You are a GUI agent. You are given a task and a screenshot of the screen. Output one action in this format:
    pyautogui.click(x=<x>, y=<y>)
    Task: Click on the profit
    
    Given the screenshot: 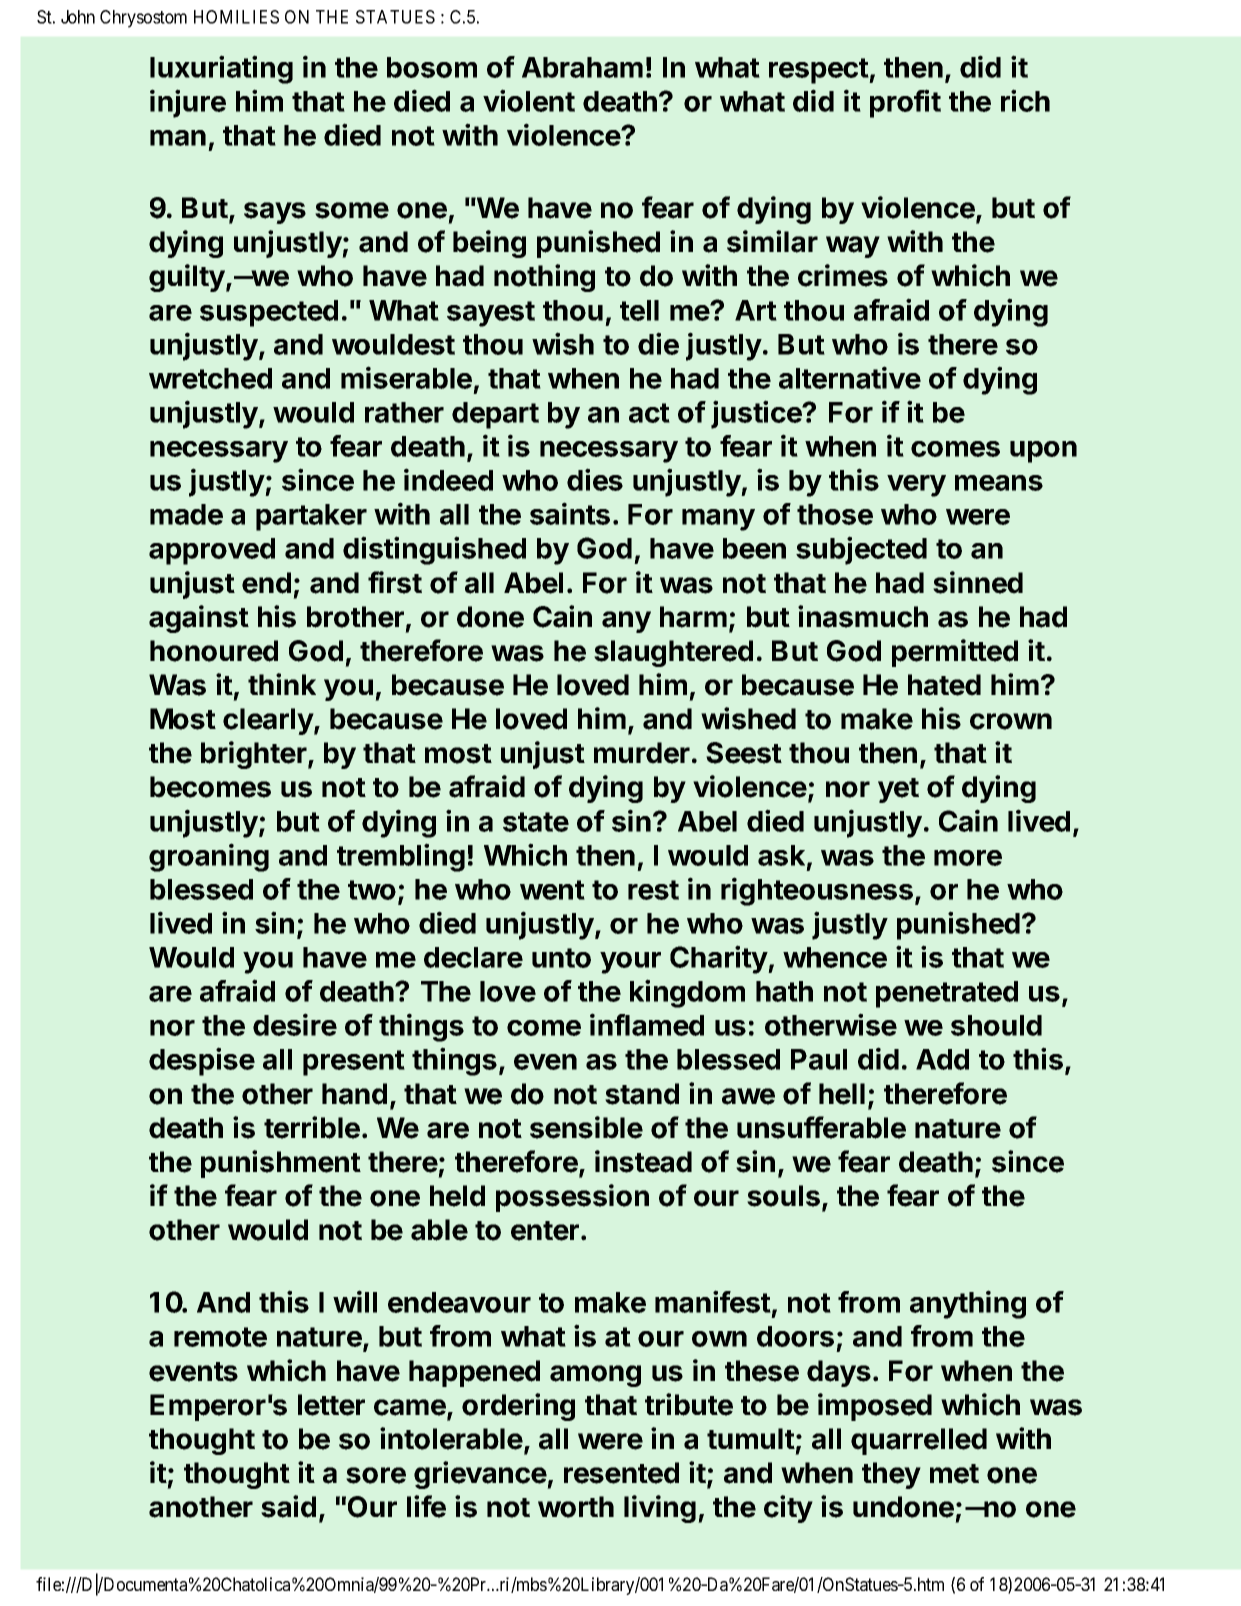 What is the action you would take?
    pyautogui.click(x=905, y=103)
